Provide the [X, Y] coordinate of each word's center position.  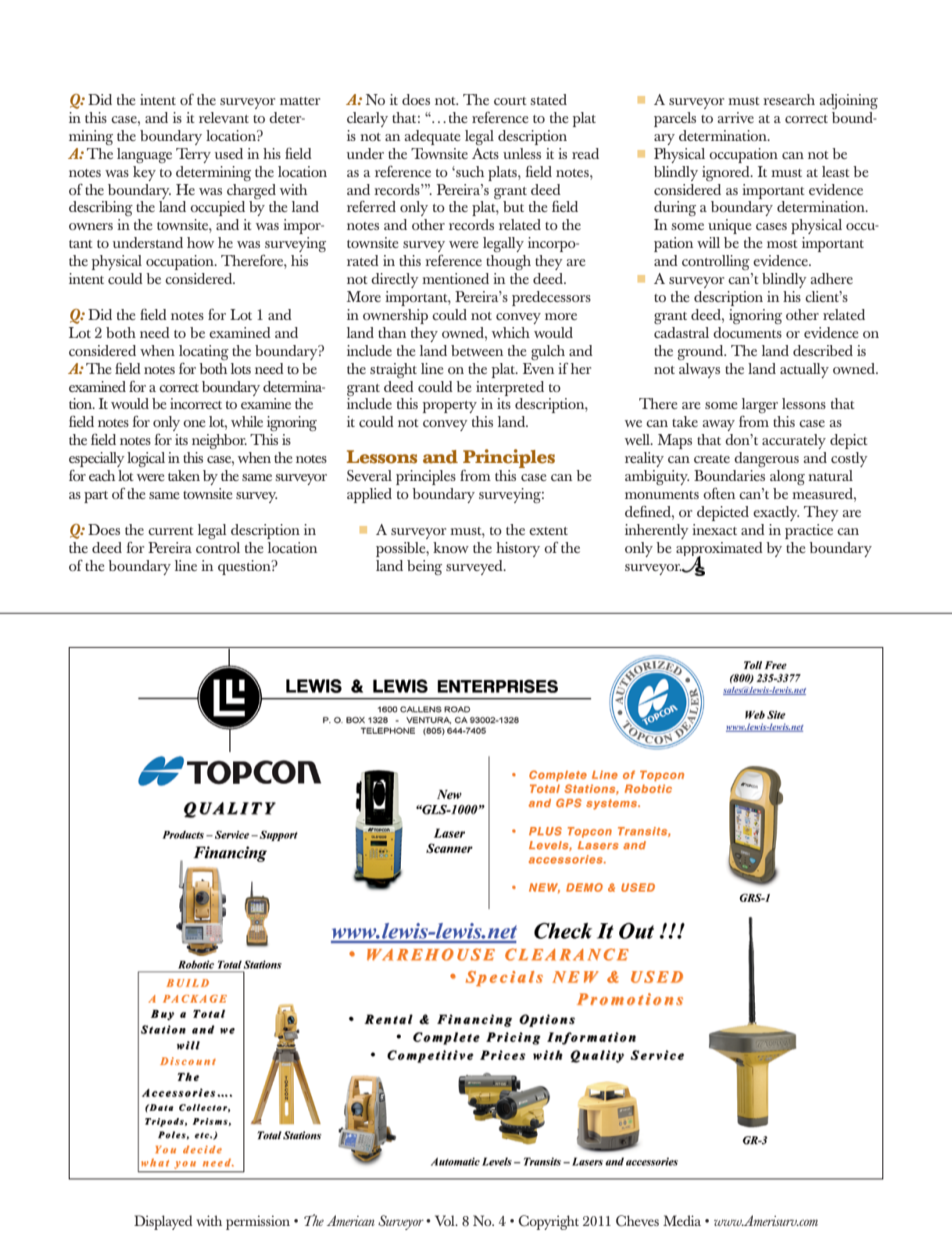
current [171, 531]
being [424, 567]
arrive [735, 117]
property [450, 407]
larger [760, 405]
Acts [485, 153]
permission [258, 1222]
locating [204, 352]
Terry [193, 155]
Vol [446, 1220]
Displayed [163, 1222]
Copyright [548, 1222]
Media [682, 1220]
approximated [719, 550]
